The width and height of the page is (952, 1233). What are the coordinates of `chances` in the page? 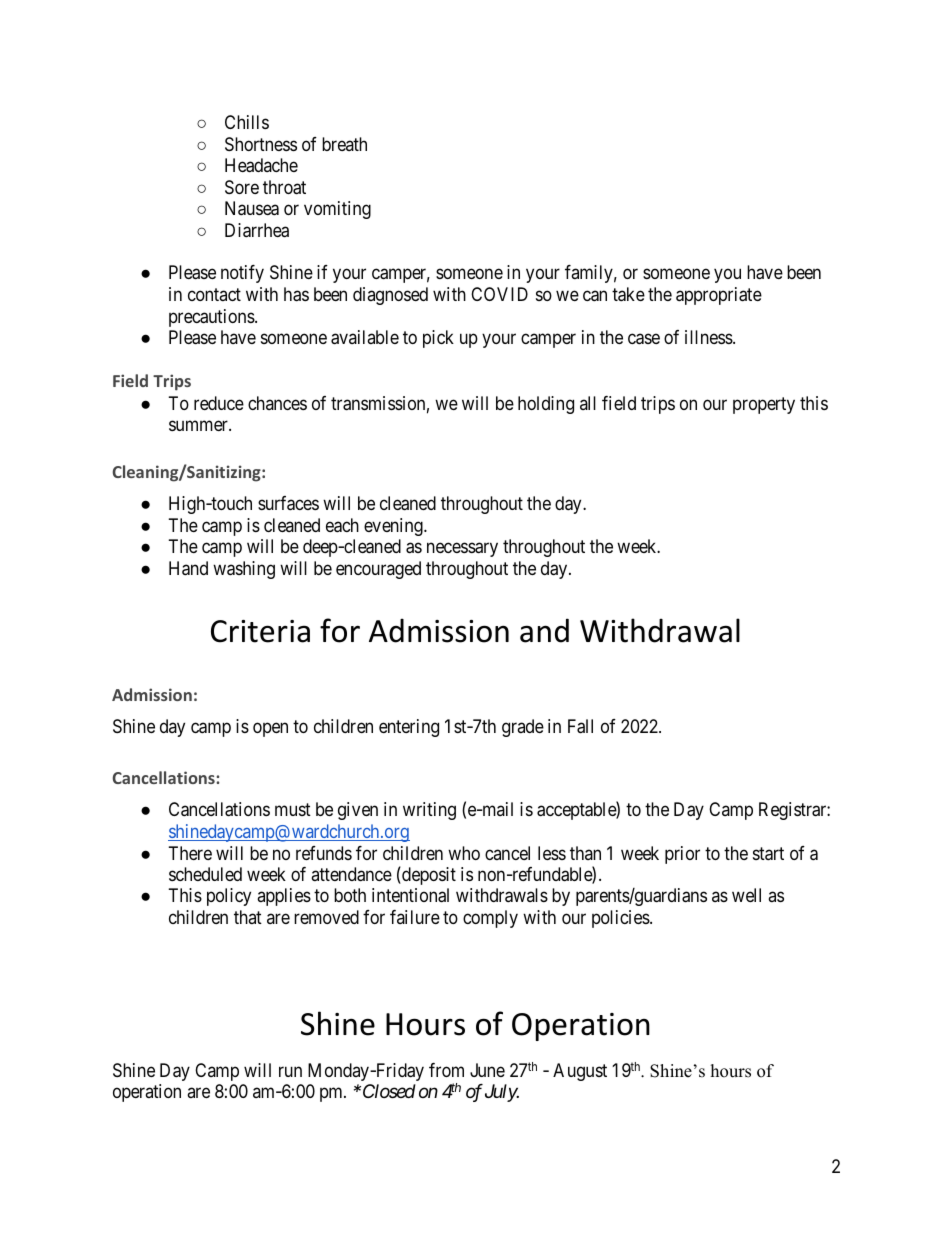 It's located at (277, 403).
